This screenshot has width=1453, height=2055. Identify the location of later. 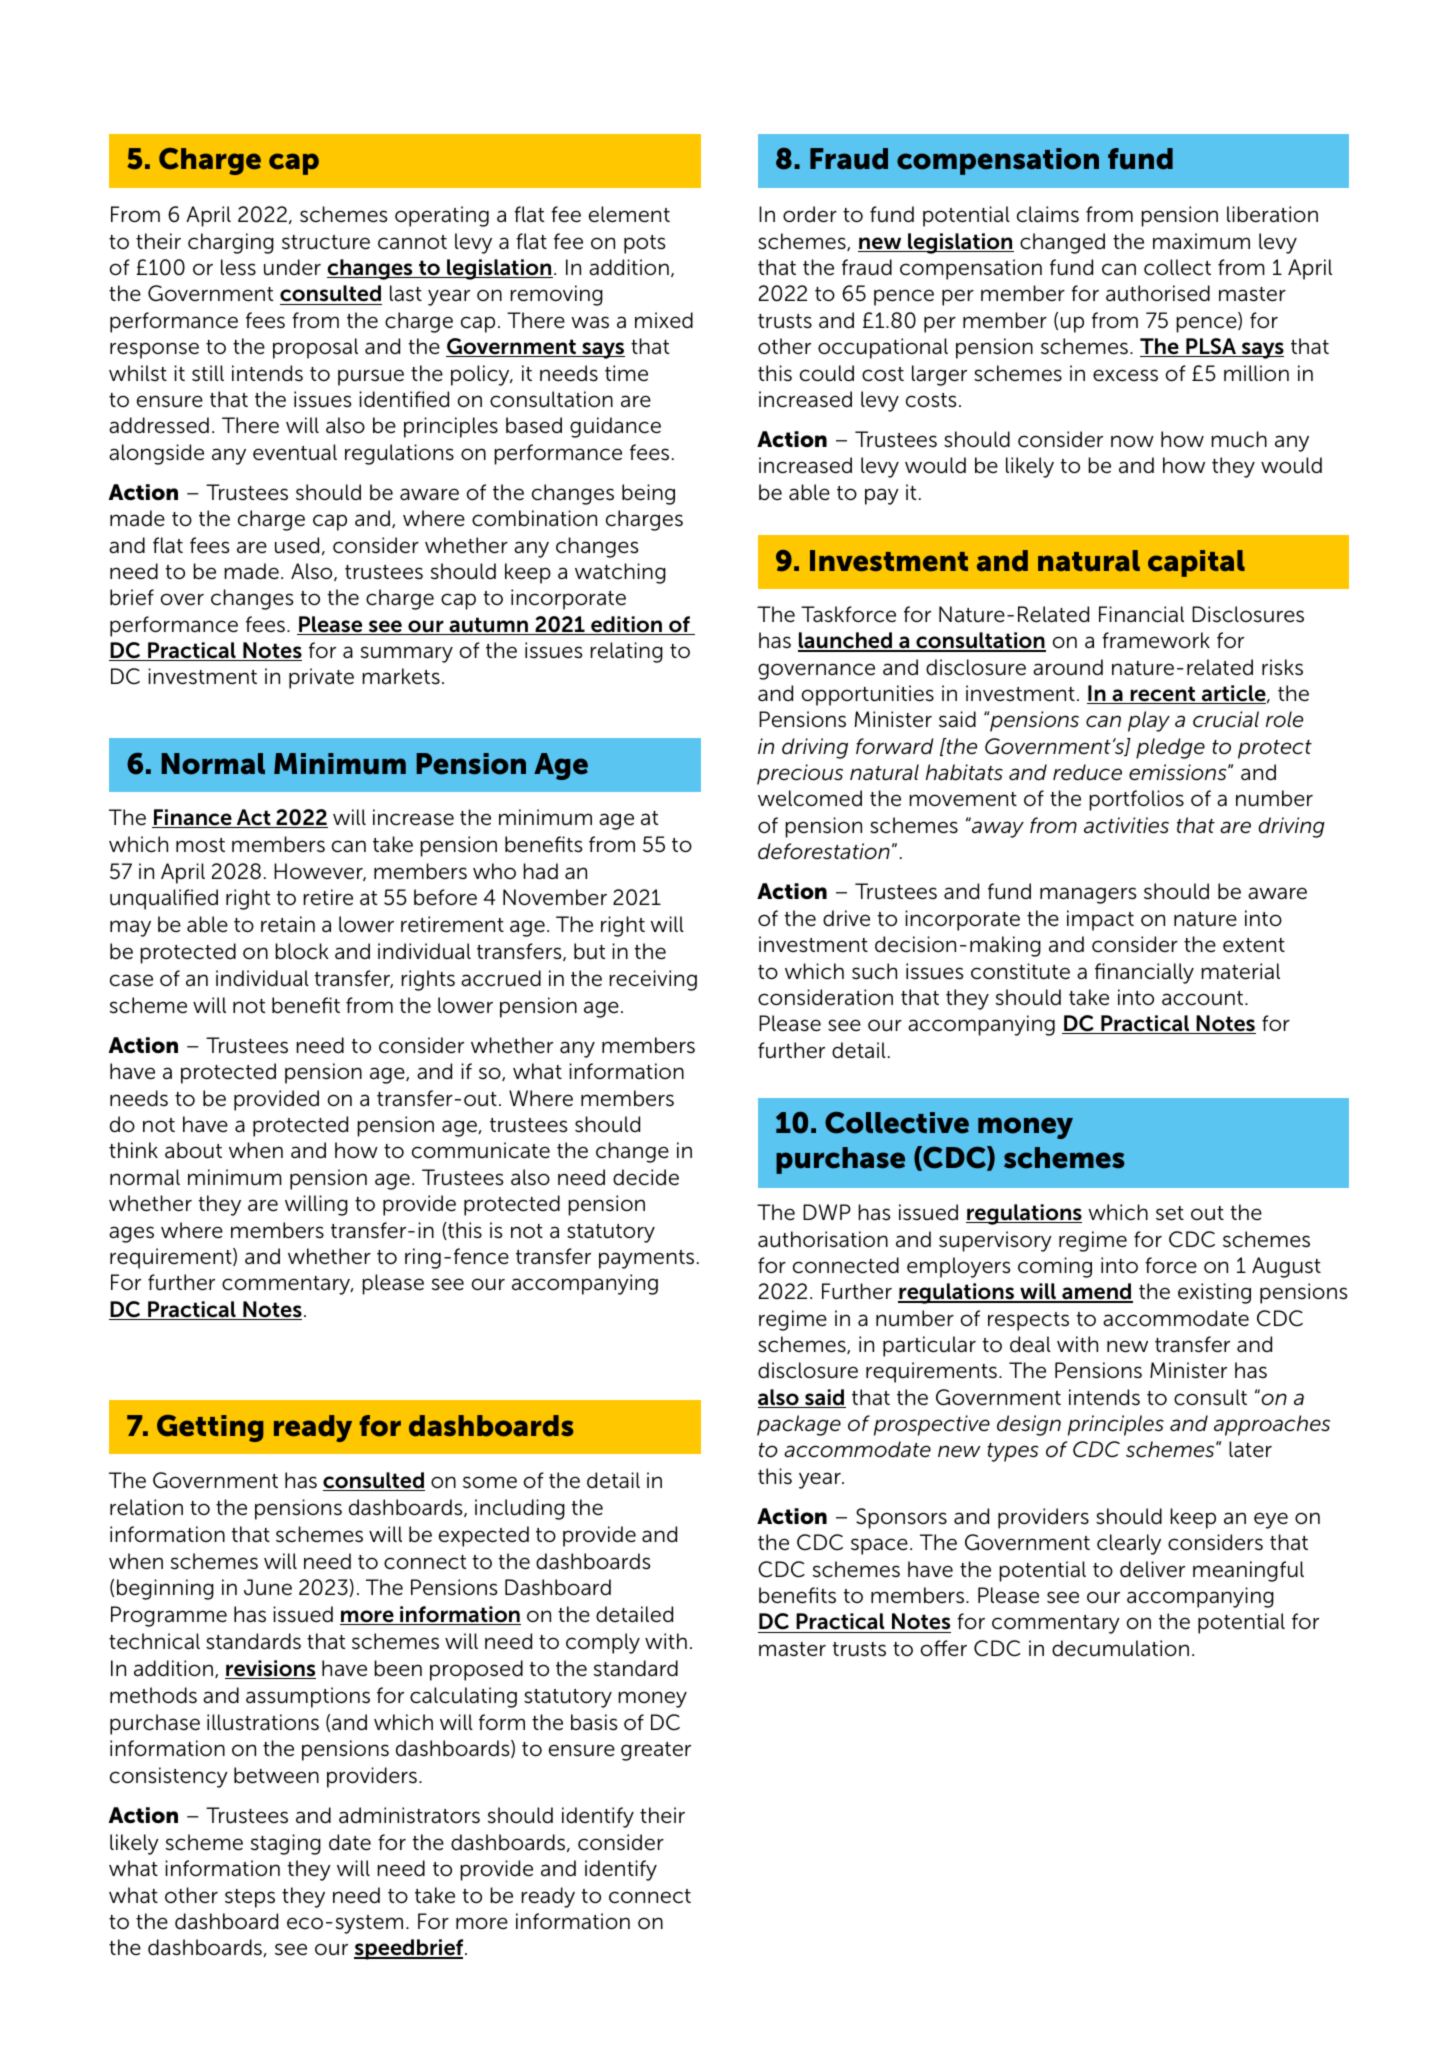
(1250, 1449).
